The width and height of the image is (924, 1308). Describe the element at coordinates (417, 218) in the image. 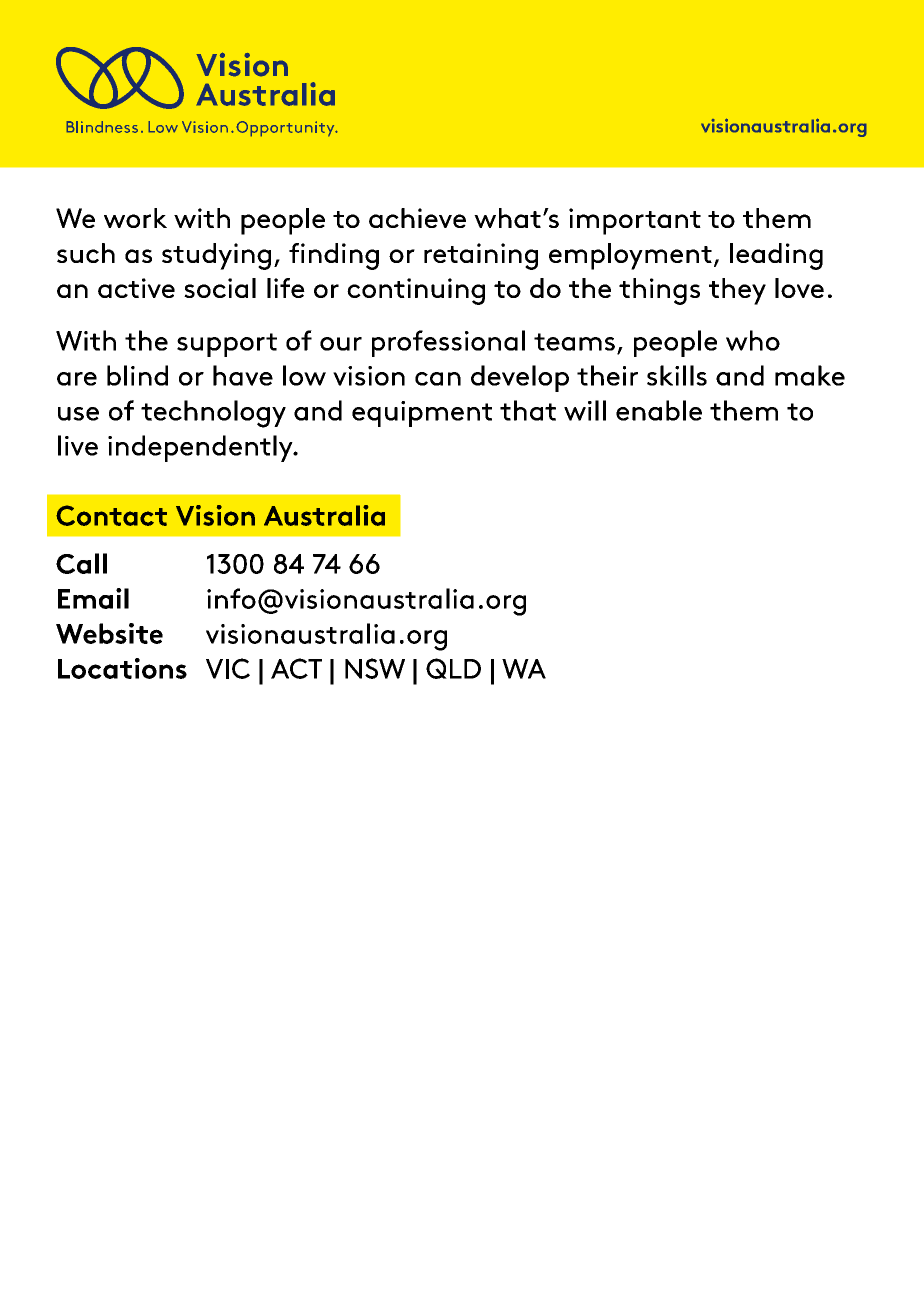

I see `achieve` at that location.
